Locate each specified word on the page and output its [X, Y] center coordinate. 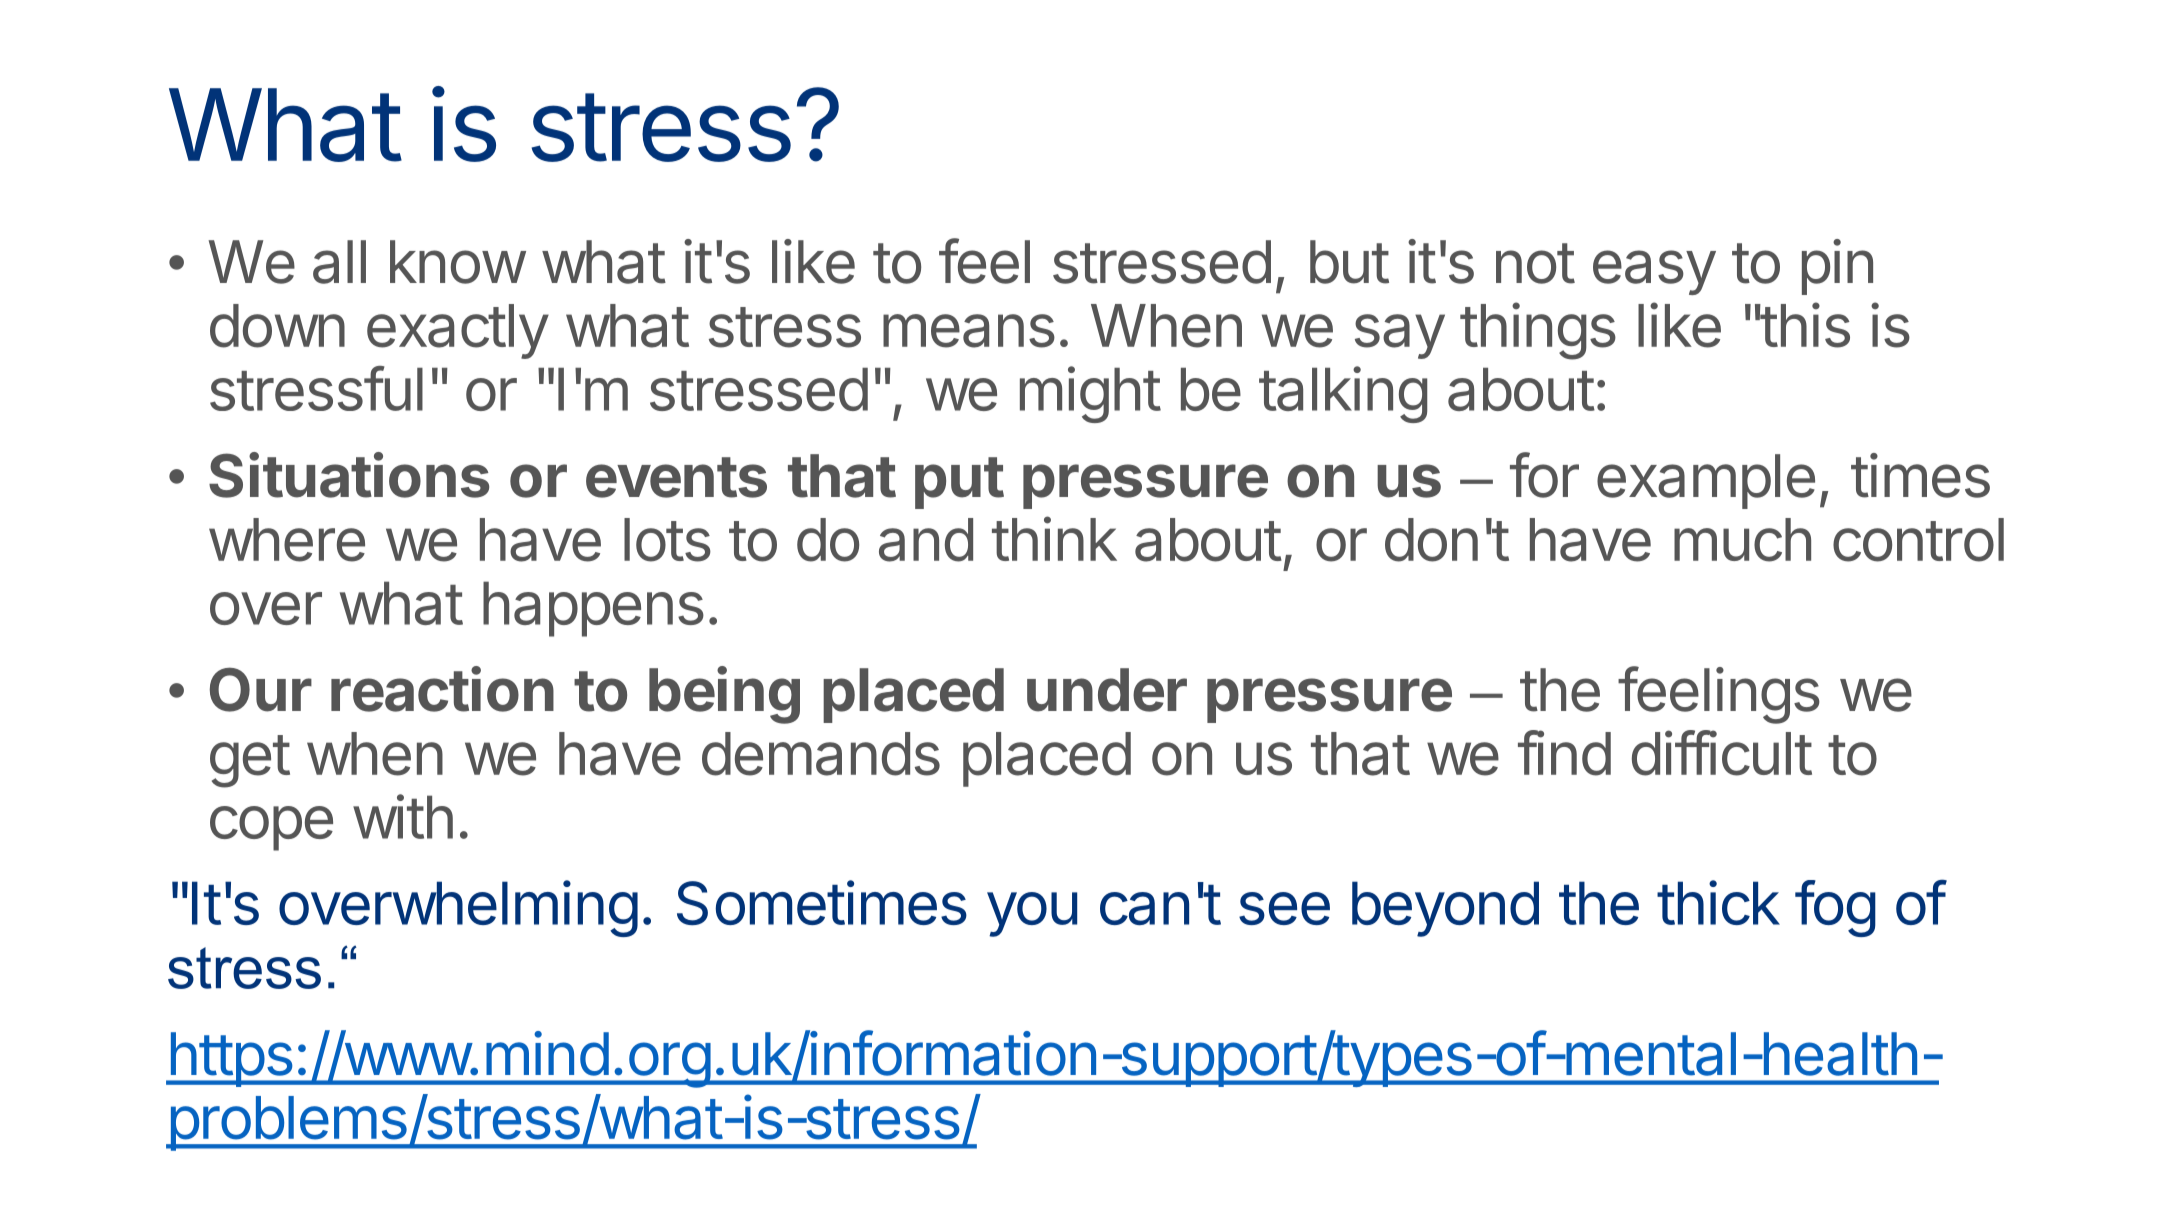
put [959, 483]
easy [1654, 272]
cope [271, 828]
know [457, 262]
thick [1718, 902]
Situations [349, 475]
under [1107, 690]
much [1742, 540]
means [969, 331]
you [1032, 914]
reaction [442, 689]
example [1706, 481]
